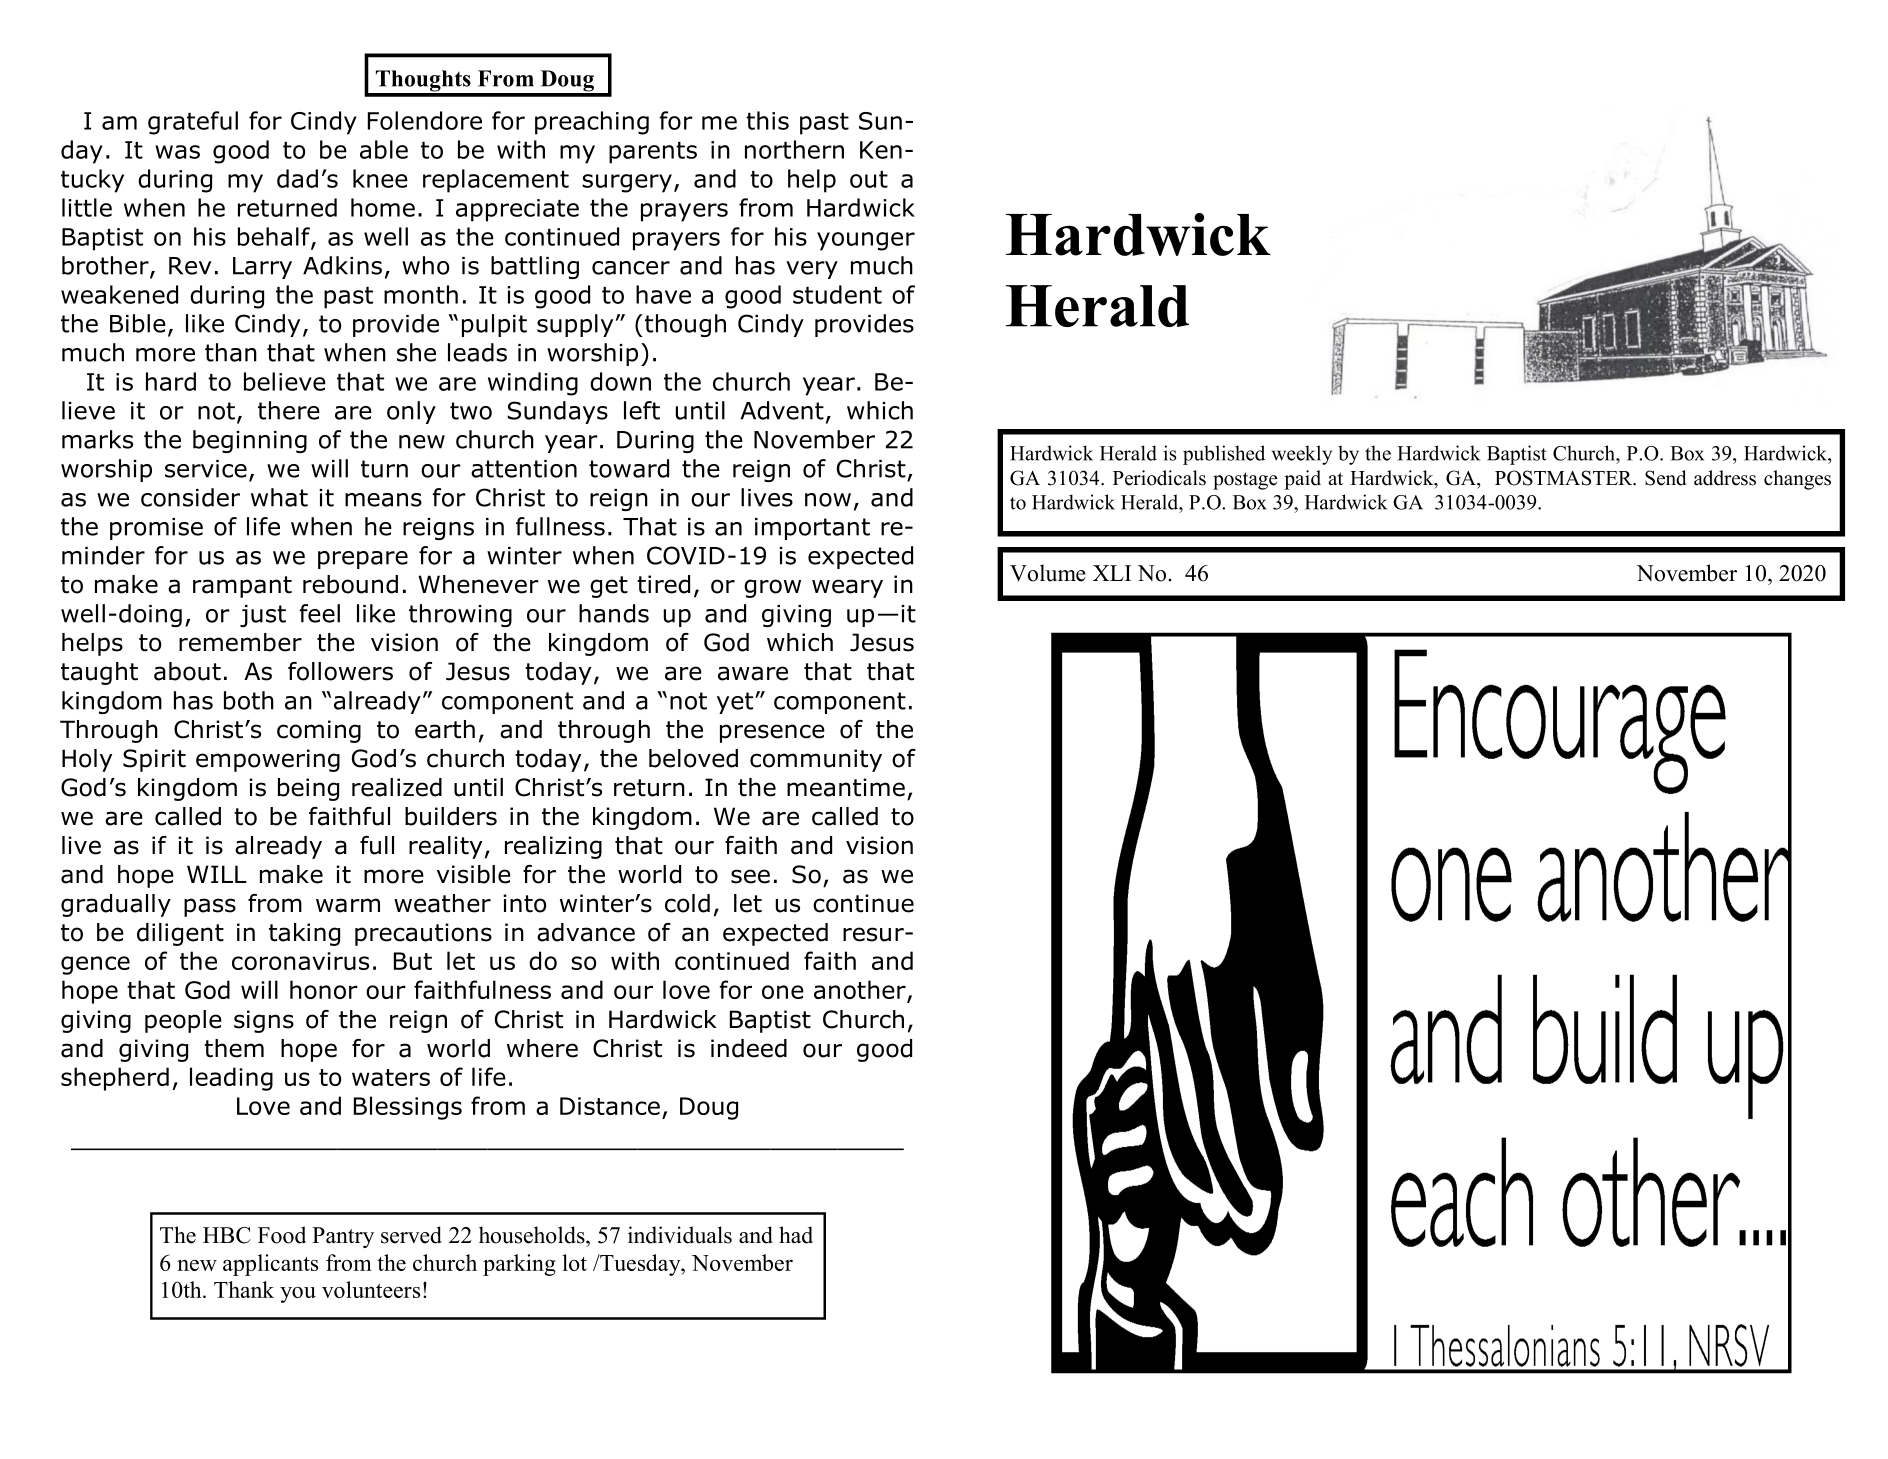  I want to click on applicants, so click(270, 1265).
